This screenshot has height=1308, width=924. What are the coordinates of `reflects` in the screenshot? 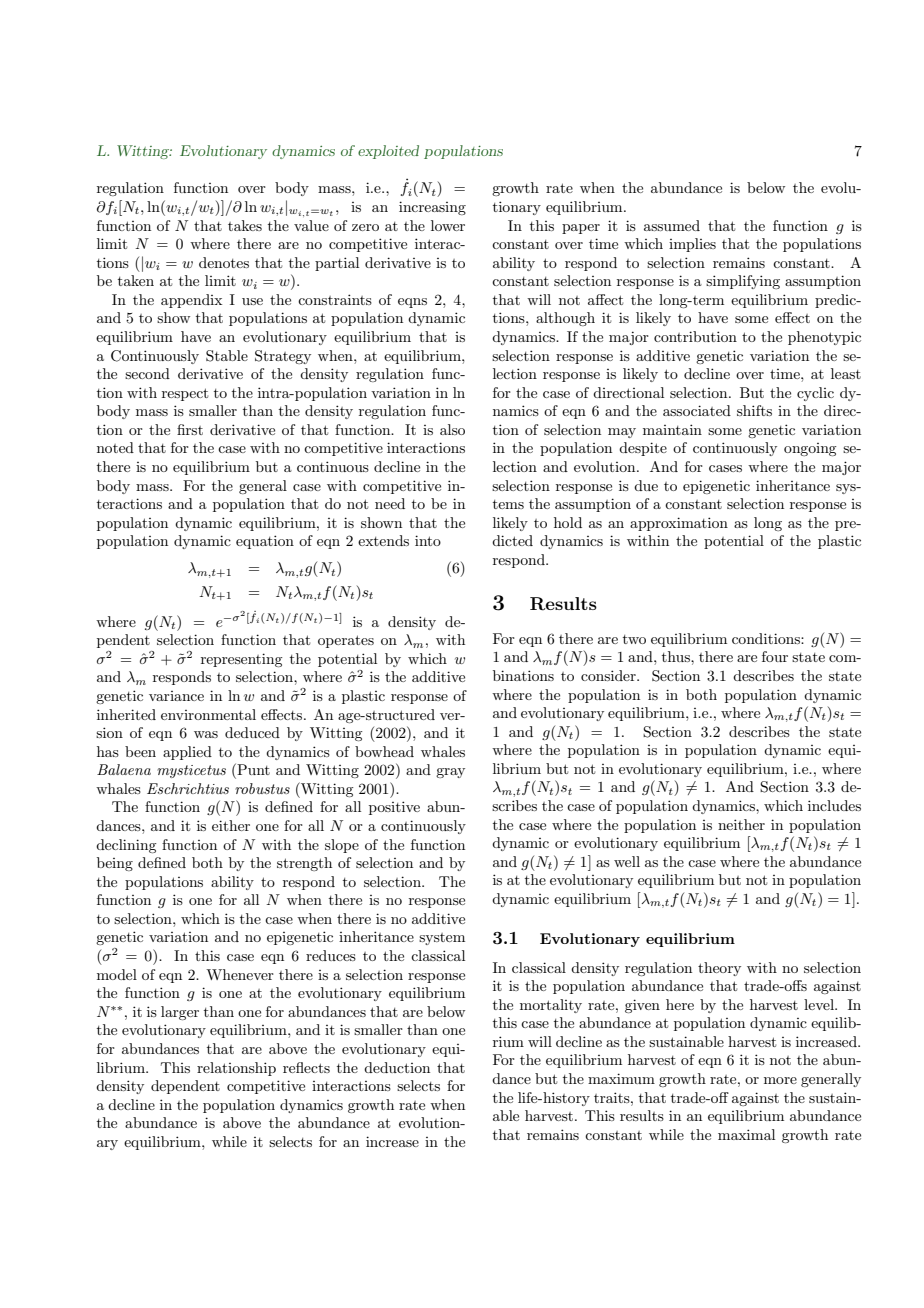 It's located at (306, 1067).
